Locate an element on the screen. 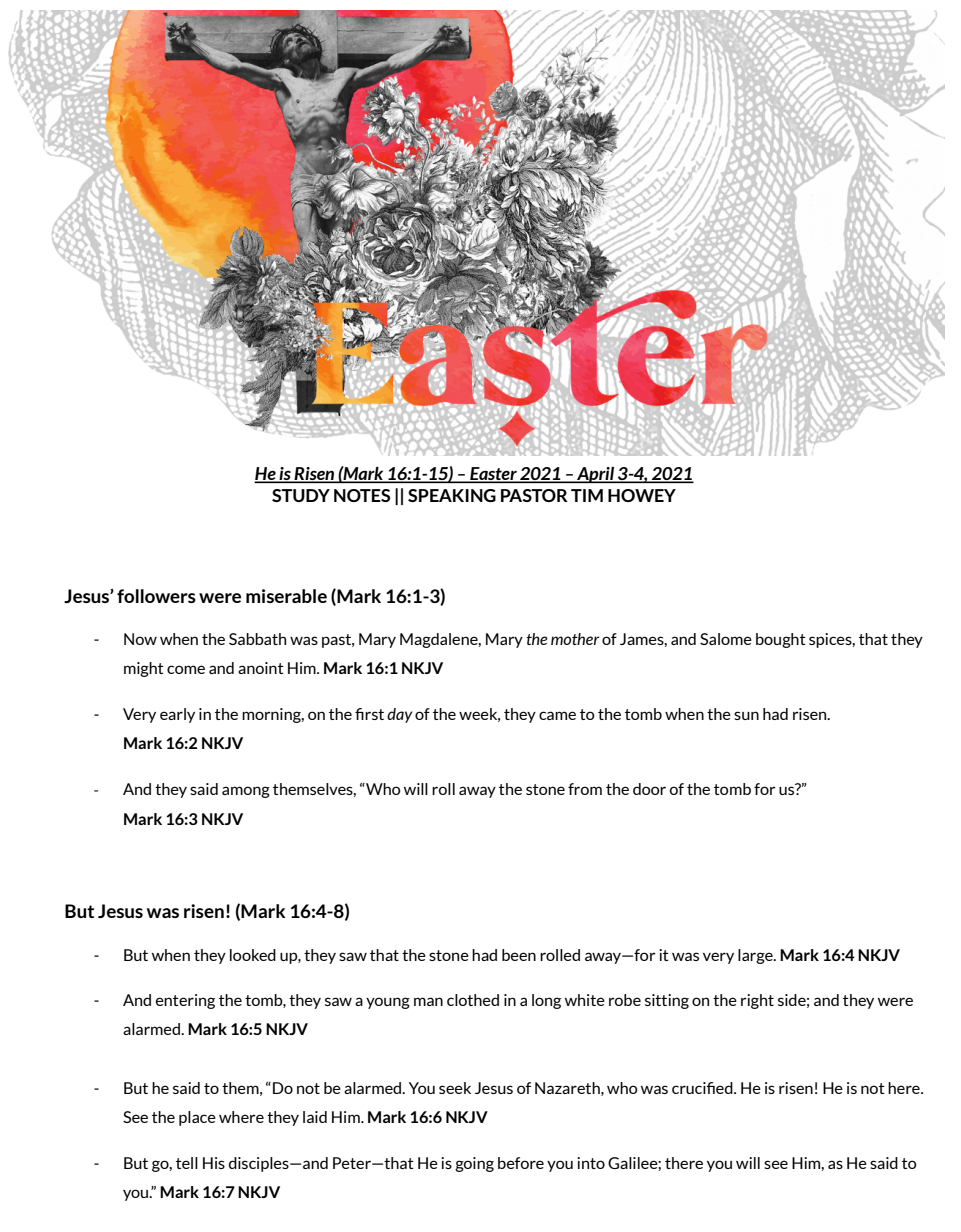  day is located at coordinates (399, 715).
